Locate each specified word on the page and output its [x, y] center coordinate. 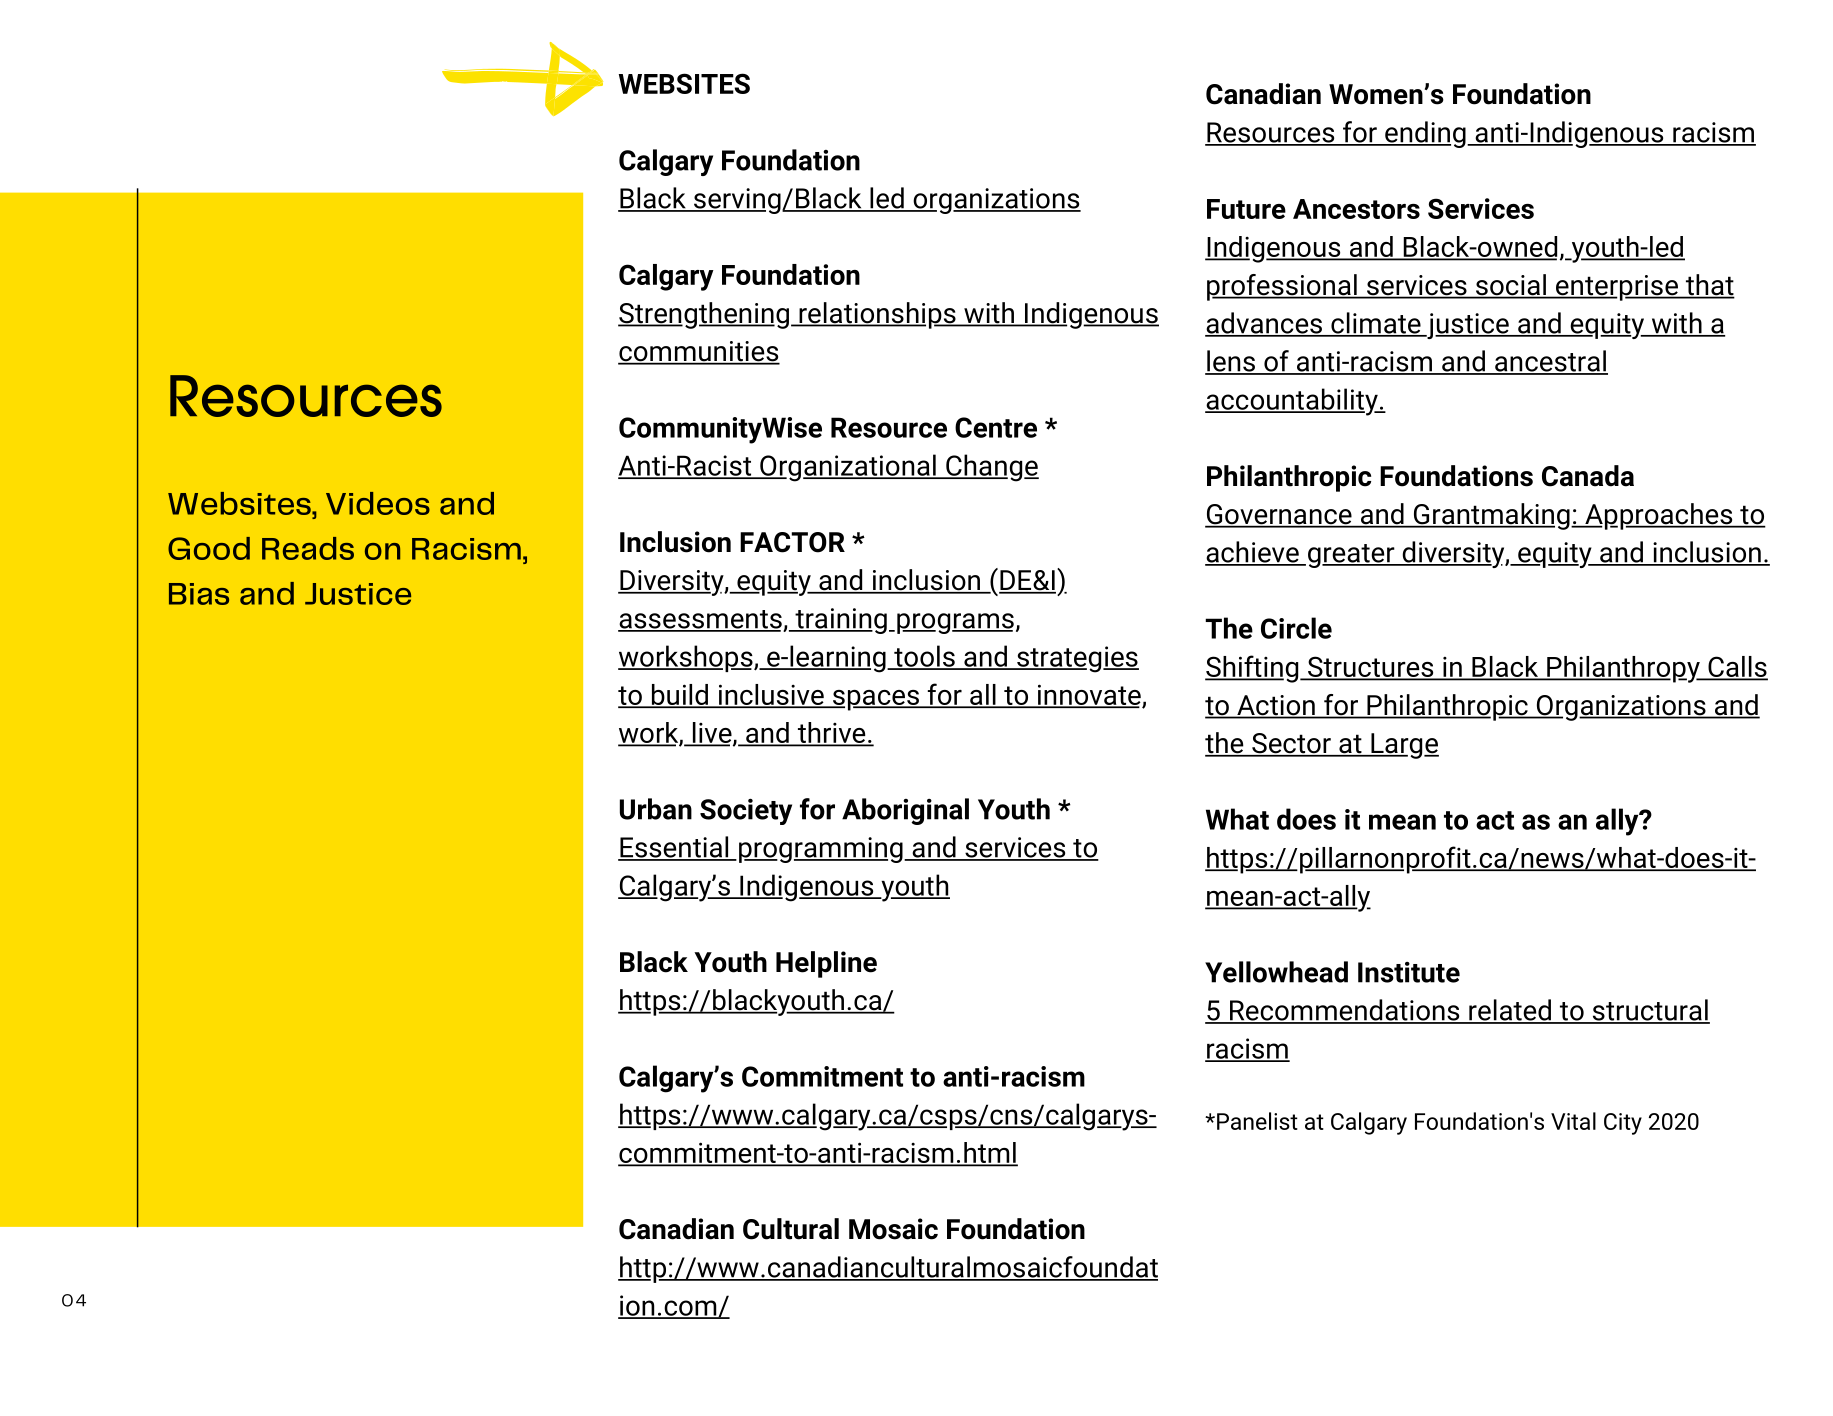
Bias [199, 594]
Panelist [1257, 1121]
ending [1425, 134]
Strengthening [703, 315]
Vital [1573, 1121]
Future [1246, 209]
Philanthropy [1623, 669]
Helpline [826, 964]
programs [955, 623]
